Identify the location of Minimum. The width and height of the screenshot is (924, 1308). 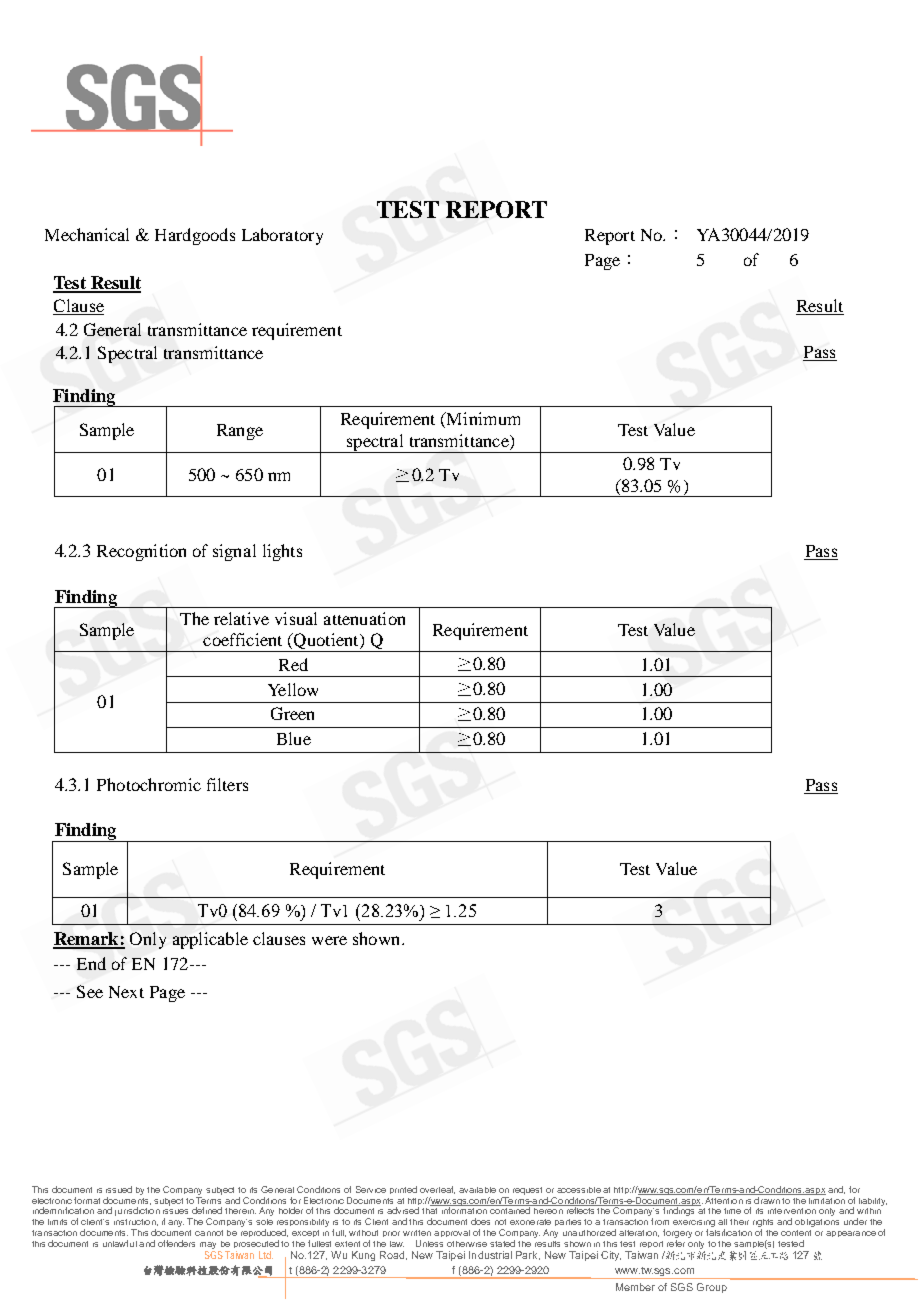
(482, 418).
